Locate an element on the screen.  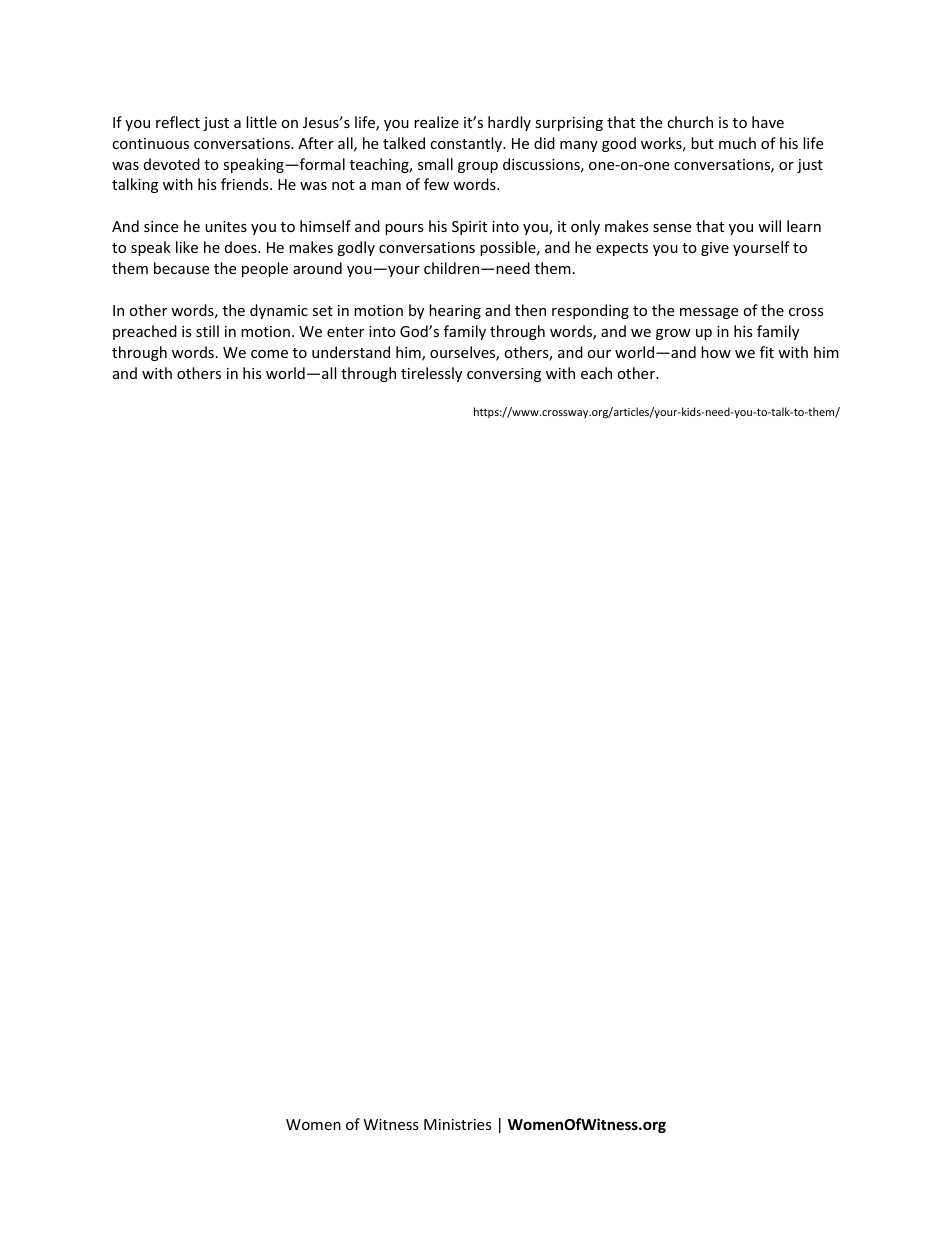
conversing is located at coordinates (504, 375).
